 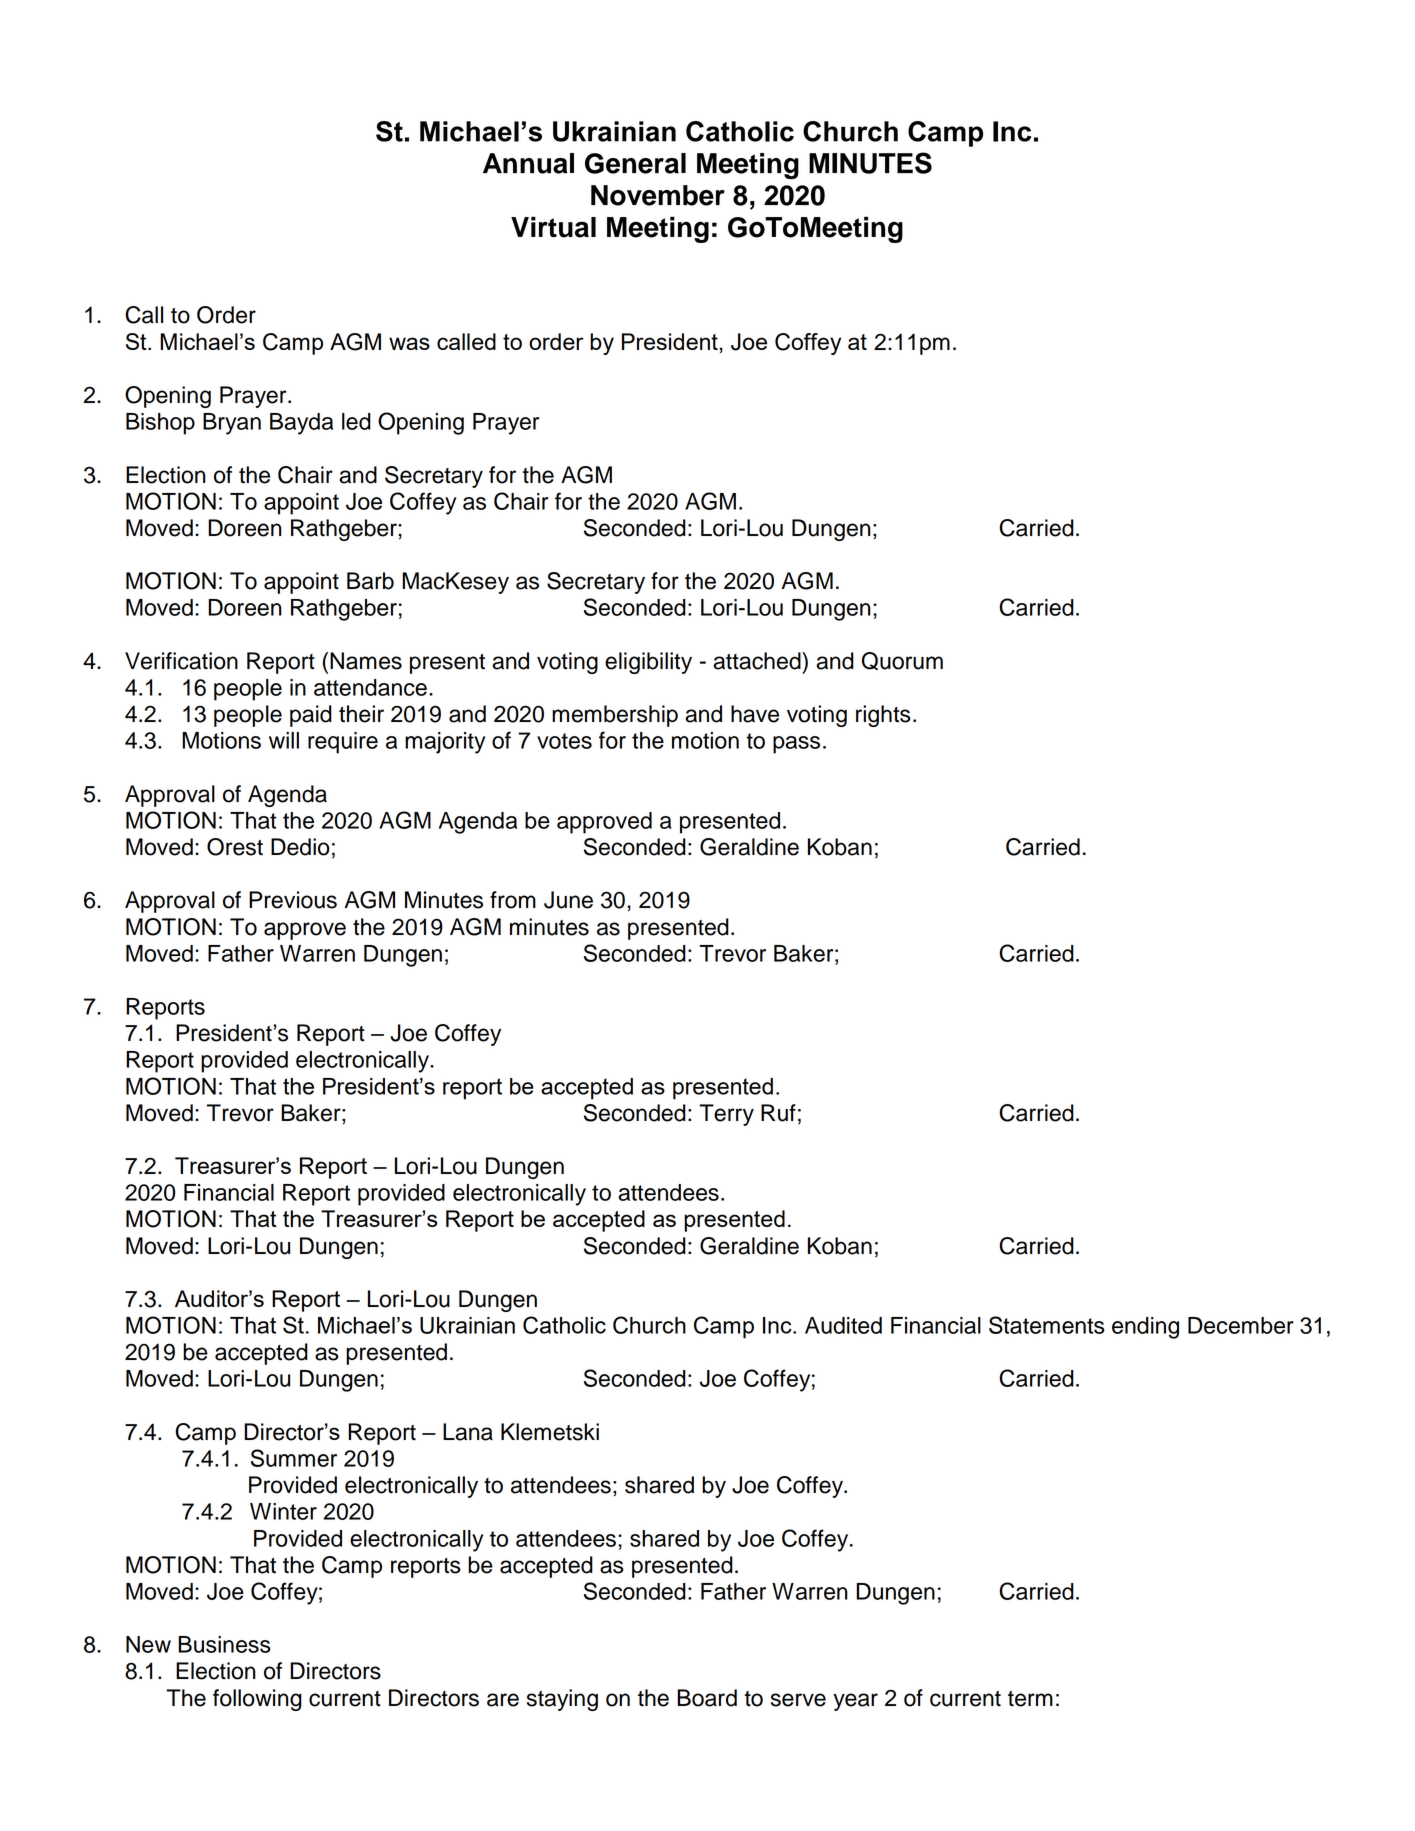 I want to click on Previous, so click(x=293, y=900).
